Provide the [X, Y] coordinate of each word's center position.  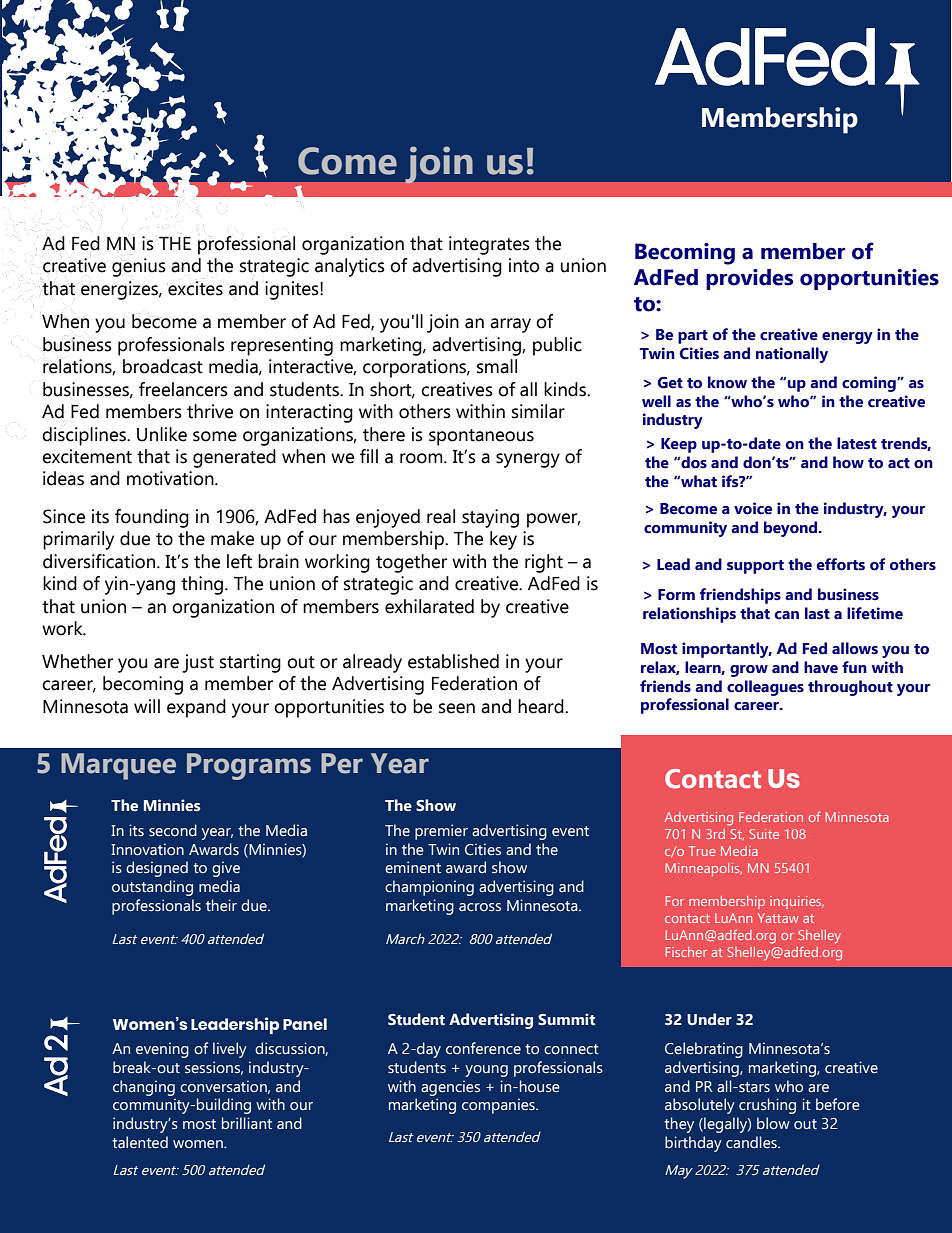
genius [139, 267]
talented [140, 1142]
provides [749, 279]
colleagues [765, 688]
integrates [489, 245]
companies [499, 1106]
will [147, 706]
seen [457, 708]
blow [773, 1123]
